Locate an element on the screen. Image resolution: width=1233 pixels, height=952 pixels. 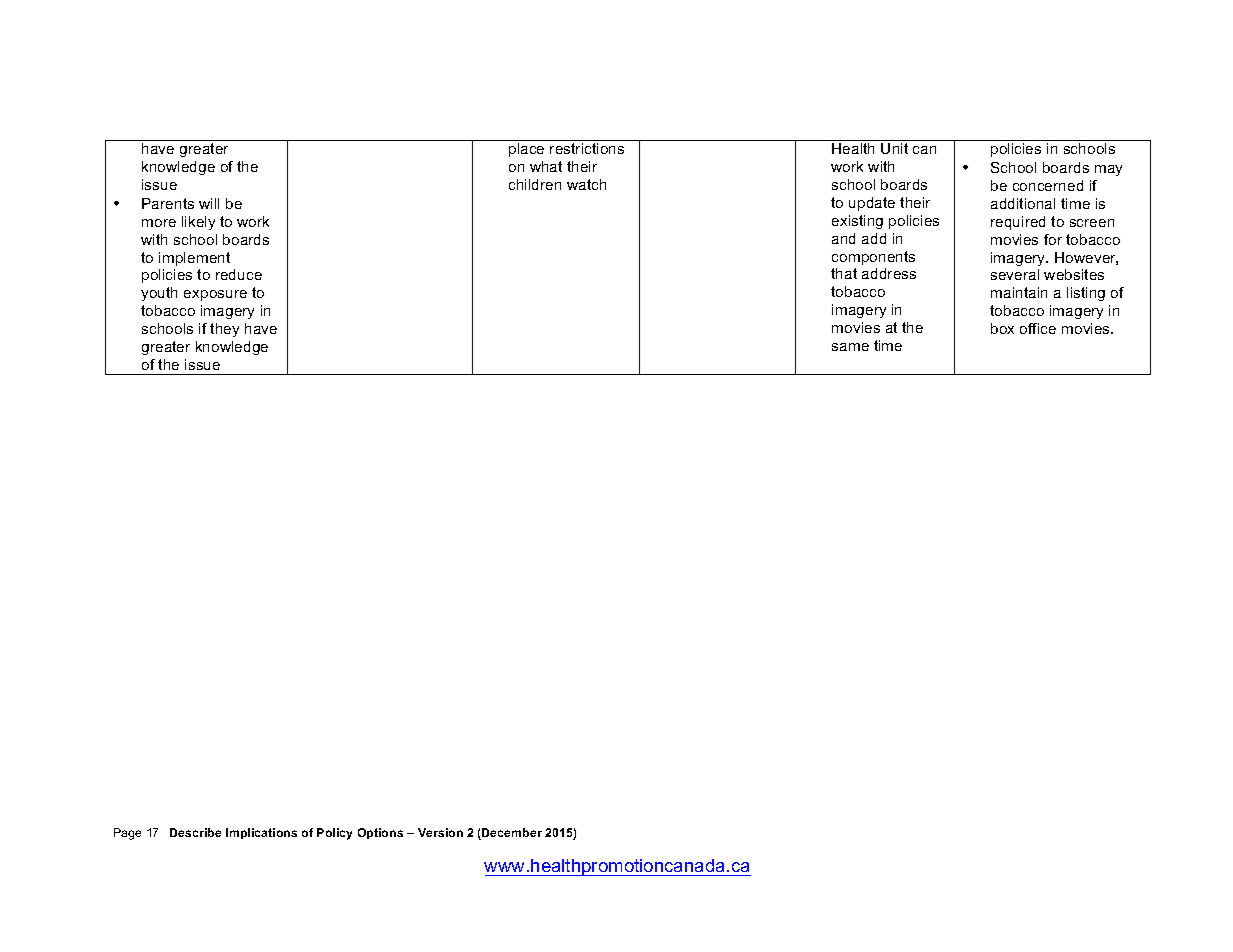
same is located at coordinates (850, 347).
